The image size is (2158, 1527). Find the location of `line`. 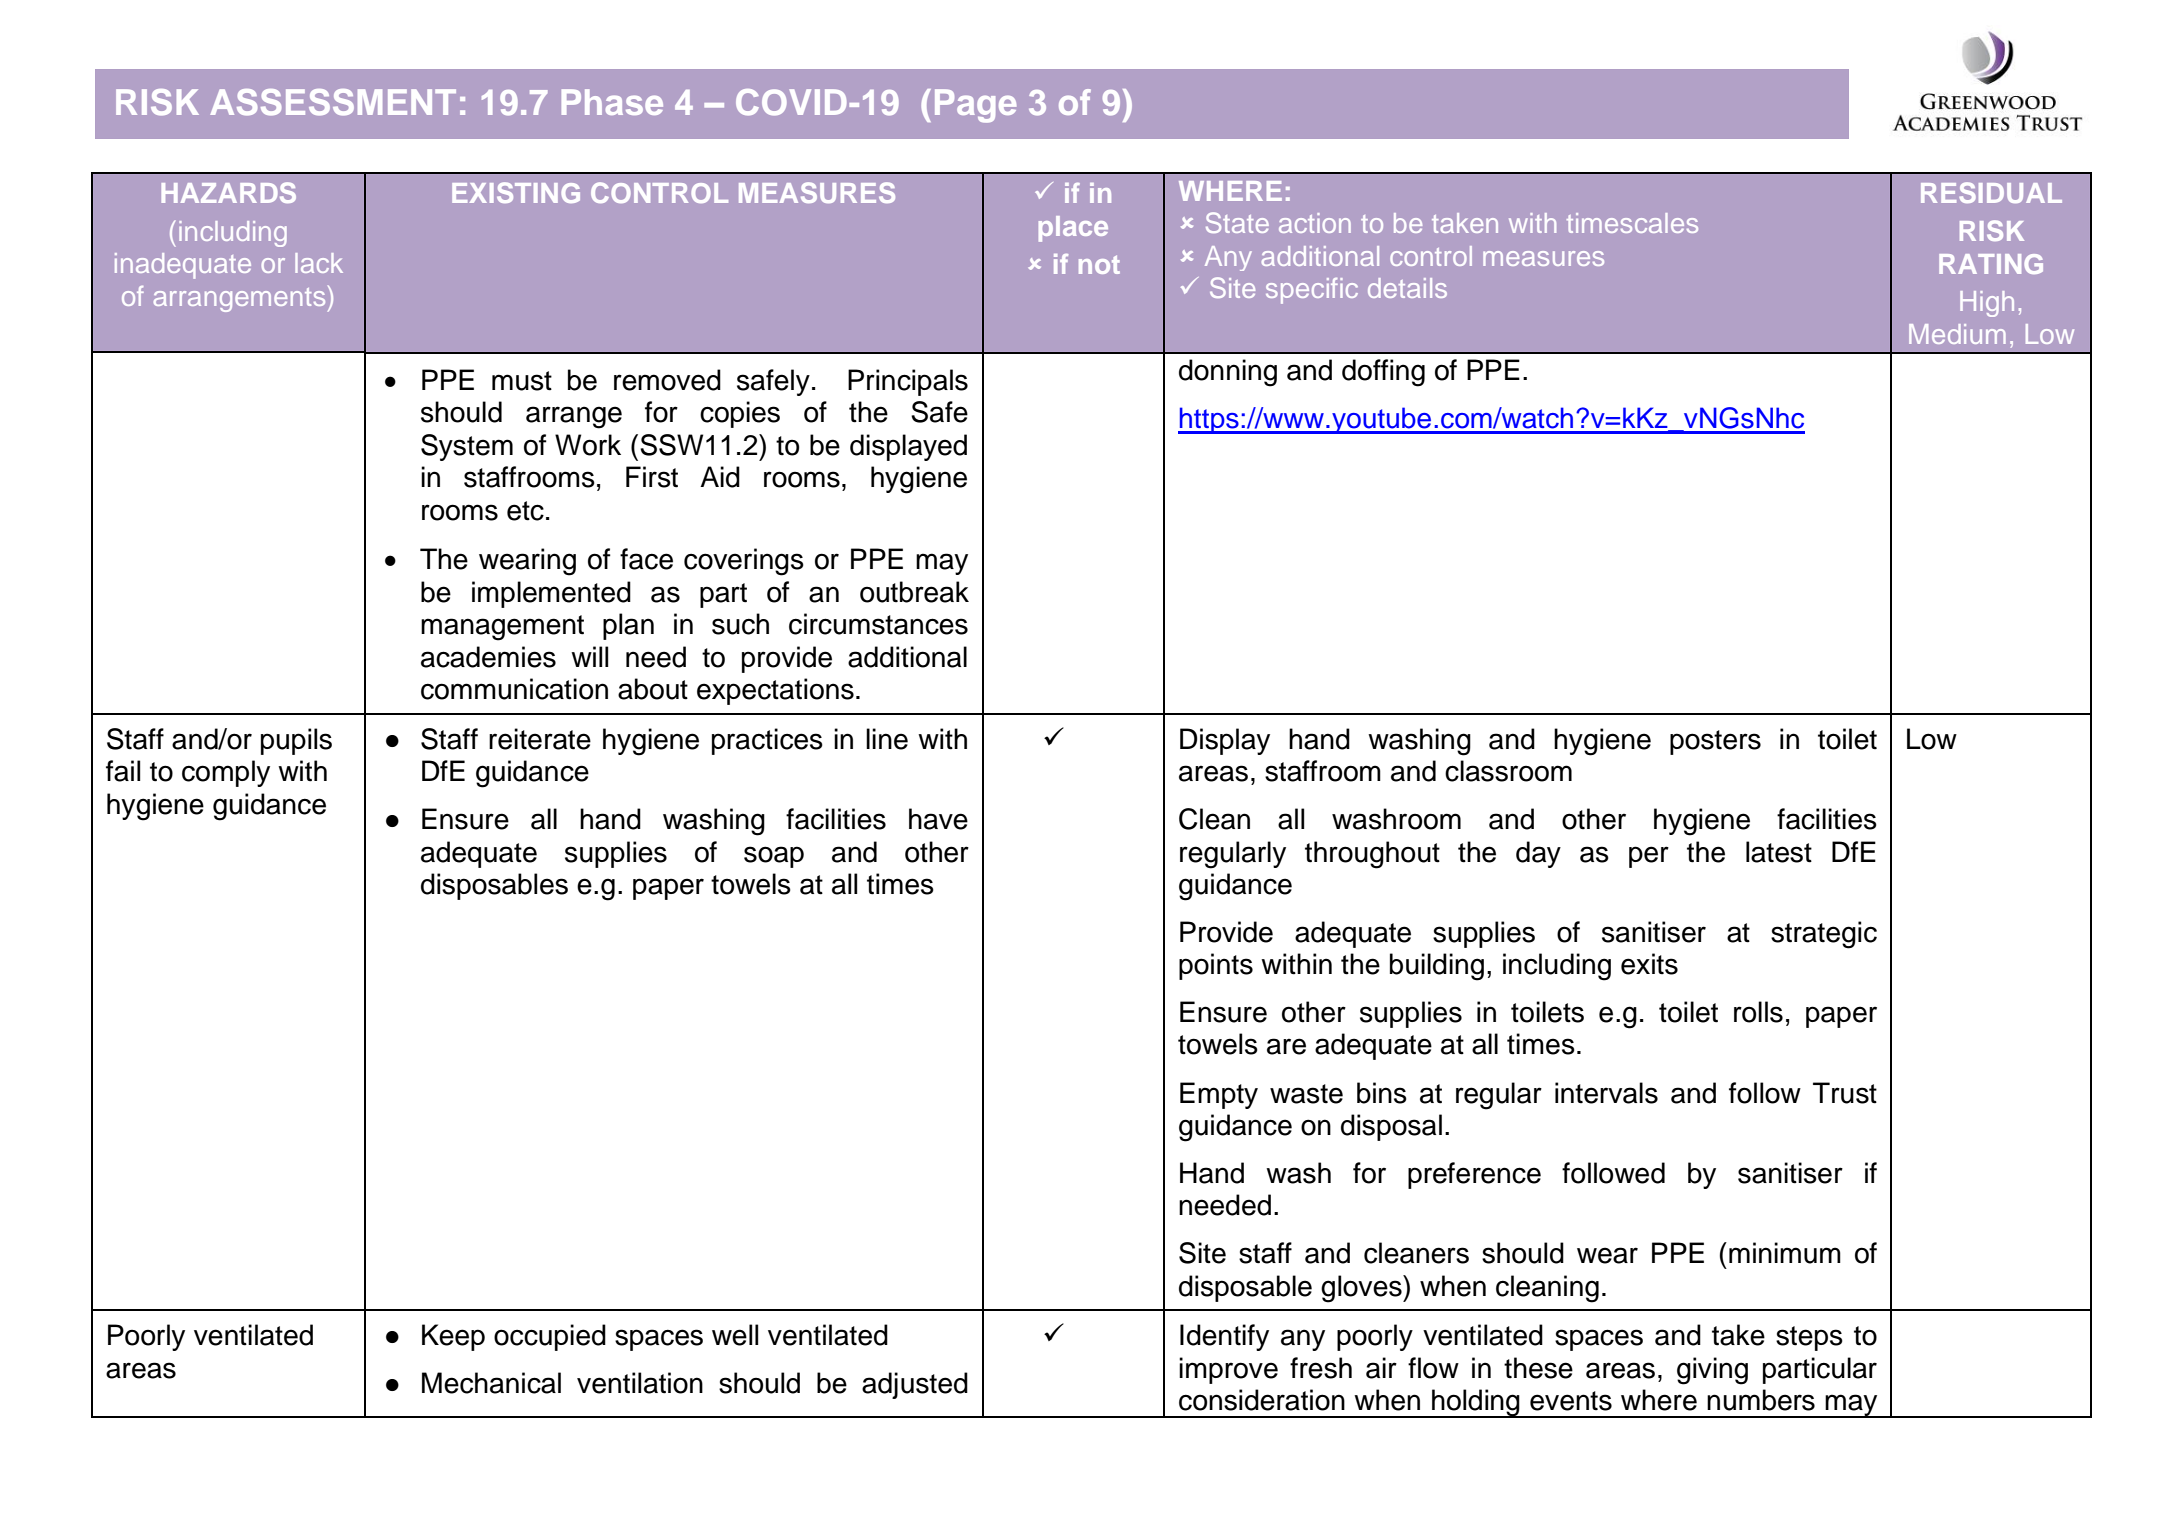

line is located at coordinates (887, 739).
